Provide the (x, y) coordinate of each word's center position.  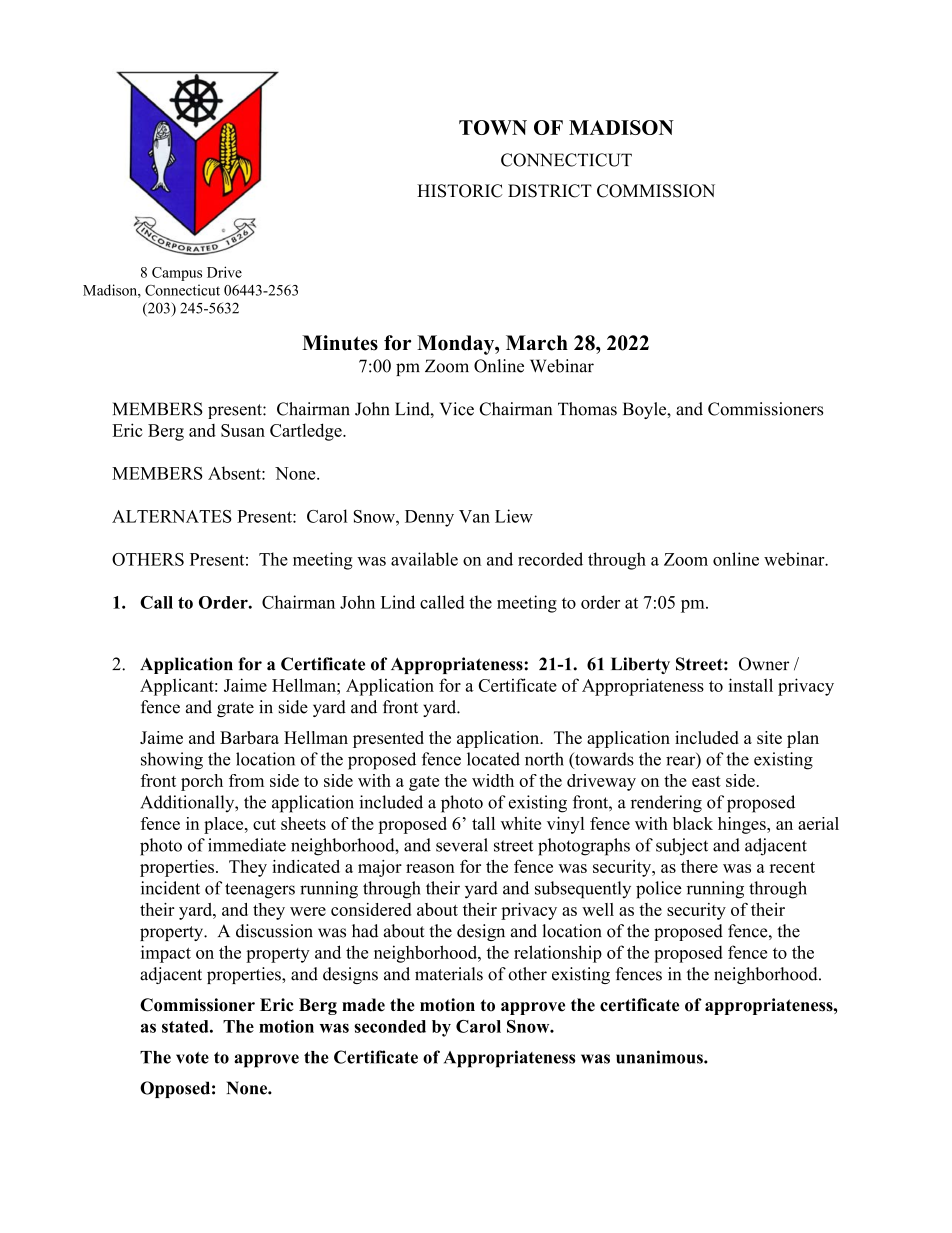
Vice (457, 409)
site (769, 737)
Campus (177, 274)
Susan (243, 430)
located (493, 759)
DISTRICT (550, 191)
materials (449, 974)
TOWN (493, 127)
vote (192, 1058)
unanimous (660, 1057)
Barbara (249, 737)
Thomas (587, 409)
